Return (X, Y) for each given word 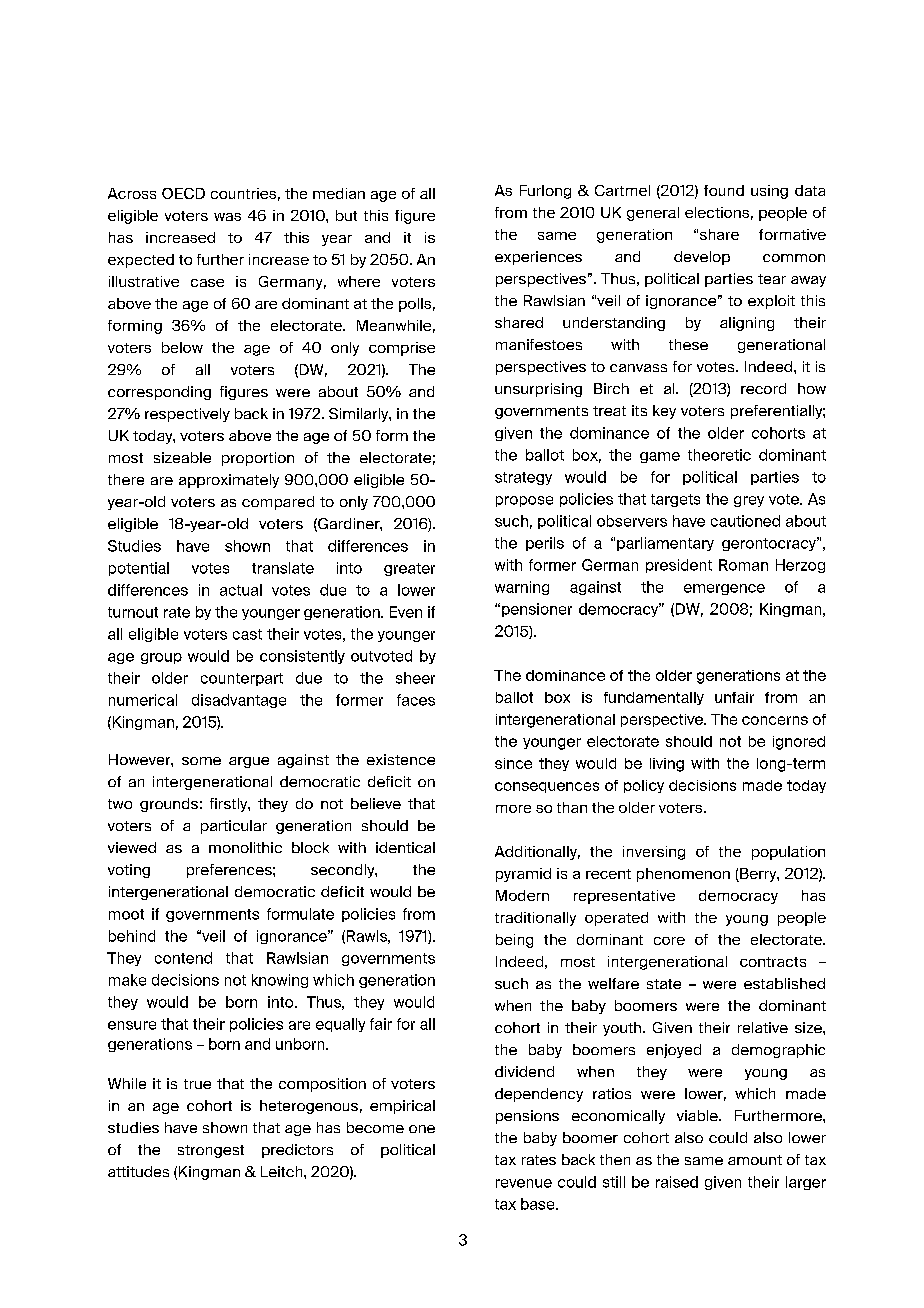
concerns (775, 720)
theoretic (719, 455)
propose (524, 501)
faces (416, 700)
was (227, 217)
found (724, 190)
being (514, 941)
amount (755, 1160)
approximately (229, 481)
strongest (211, 1151)
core (669, 941)
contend (183, 958)
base (539, 1204)
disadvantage (239, 701)
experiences (538, 258)
